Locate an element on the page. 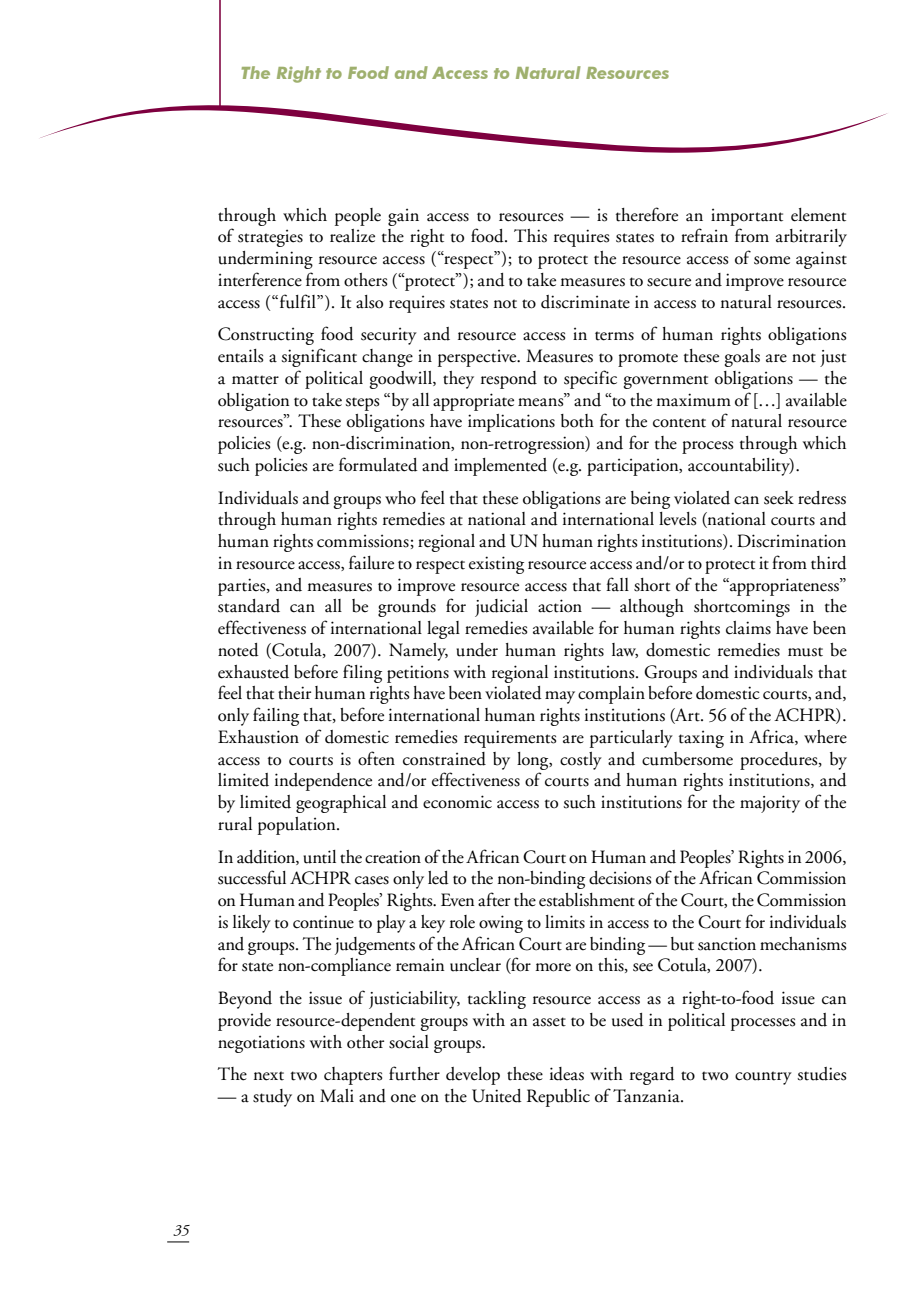 The width and height of the document is (924, 1308). important is located at coordinates (747, 217).
